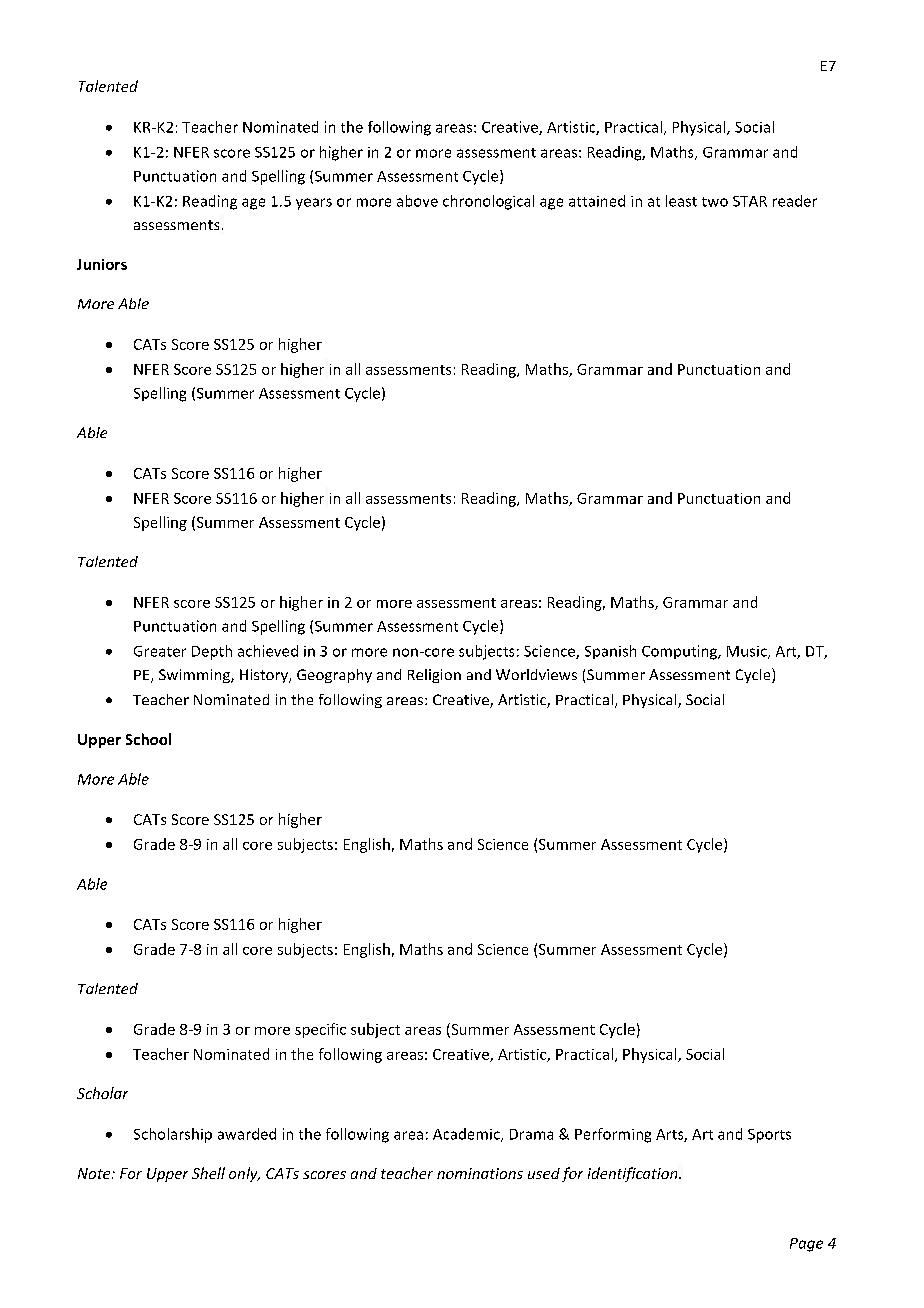 Image resolution: width=924 pixels, height=1308 pixels. I want to click on Greater, so click(160, 651).
